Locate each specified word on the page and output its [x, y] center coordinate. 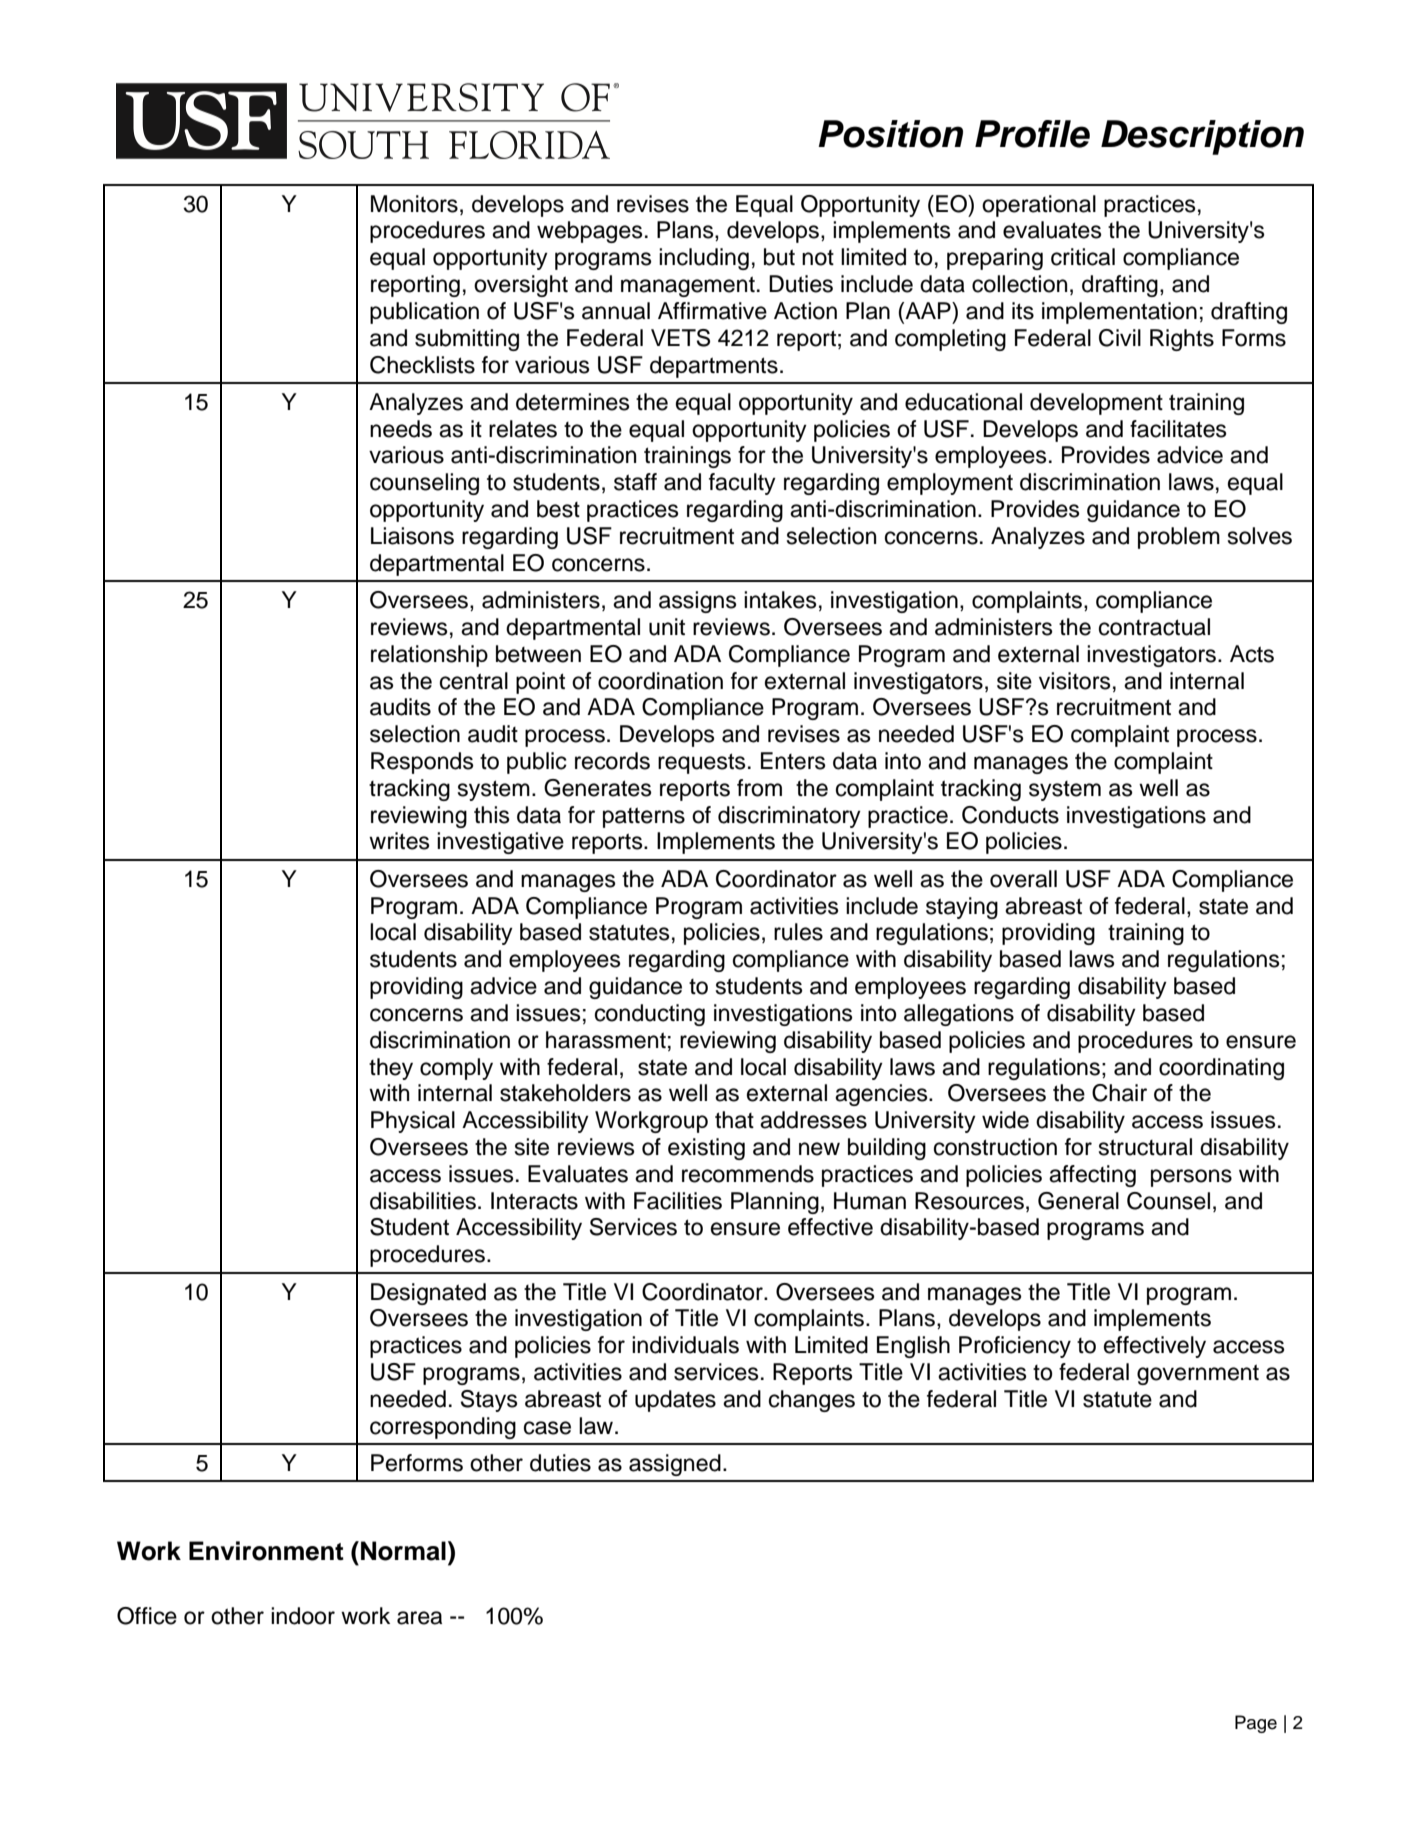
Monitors [414, 204]
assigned [675, 1465]
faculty [742, 484]
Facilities [678, 1201]
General [1078, 1201]
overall [1023, 879]
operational [1039, 206]
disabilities [423, 1201]
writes [399, 841]
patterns [644, 817]
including [704, 259]
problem [1179, 538]
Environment [266, 1551]
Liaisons [412, 536]
